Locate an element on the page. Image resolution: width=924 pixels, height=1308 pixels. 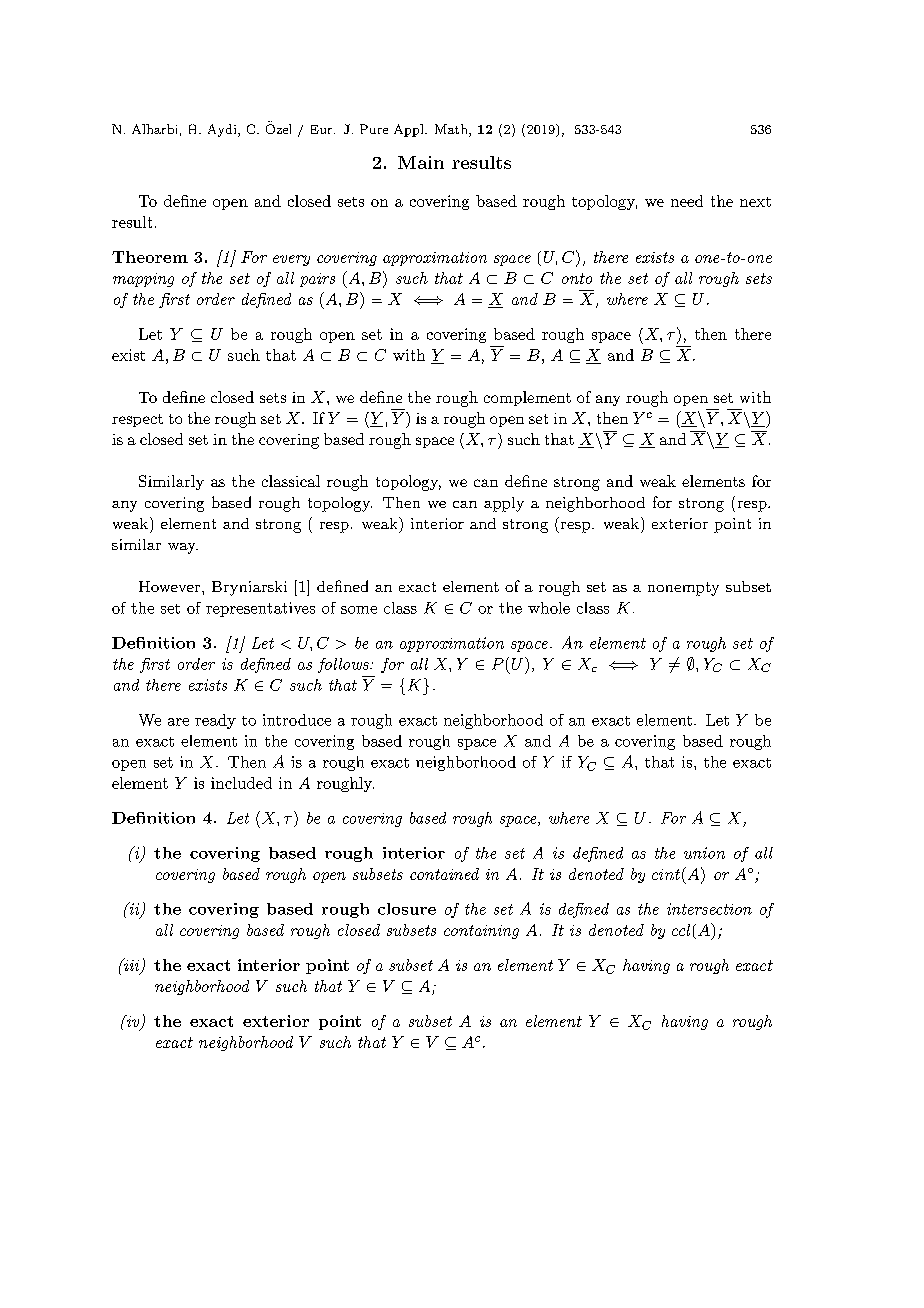
ready is located at coordinates (215, 721).
